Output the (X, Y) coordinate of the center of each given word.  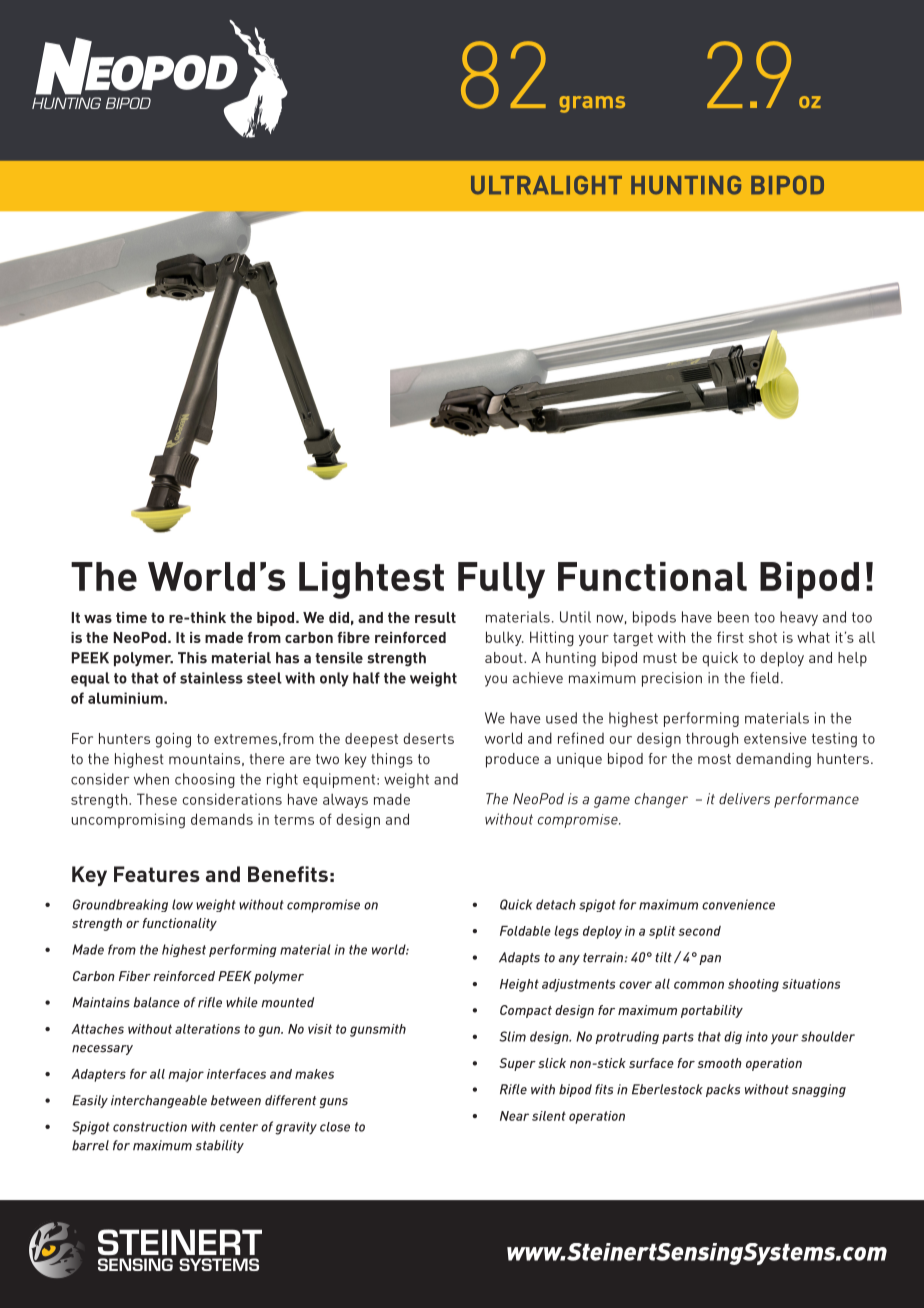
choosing (205, 780)
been (733, 617)
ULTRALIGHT (546, 185)
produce (512, 760)
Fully (501, 580)
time (131, 617)
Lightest (371, 580)
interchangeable (159, 1101)
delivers (744, 799)
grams (592, 104)
